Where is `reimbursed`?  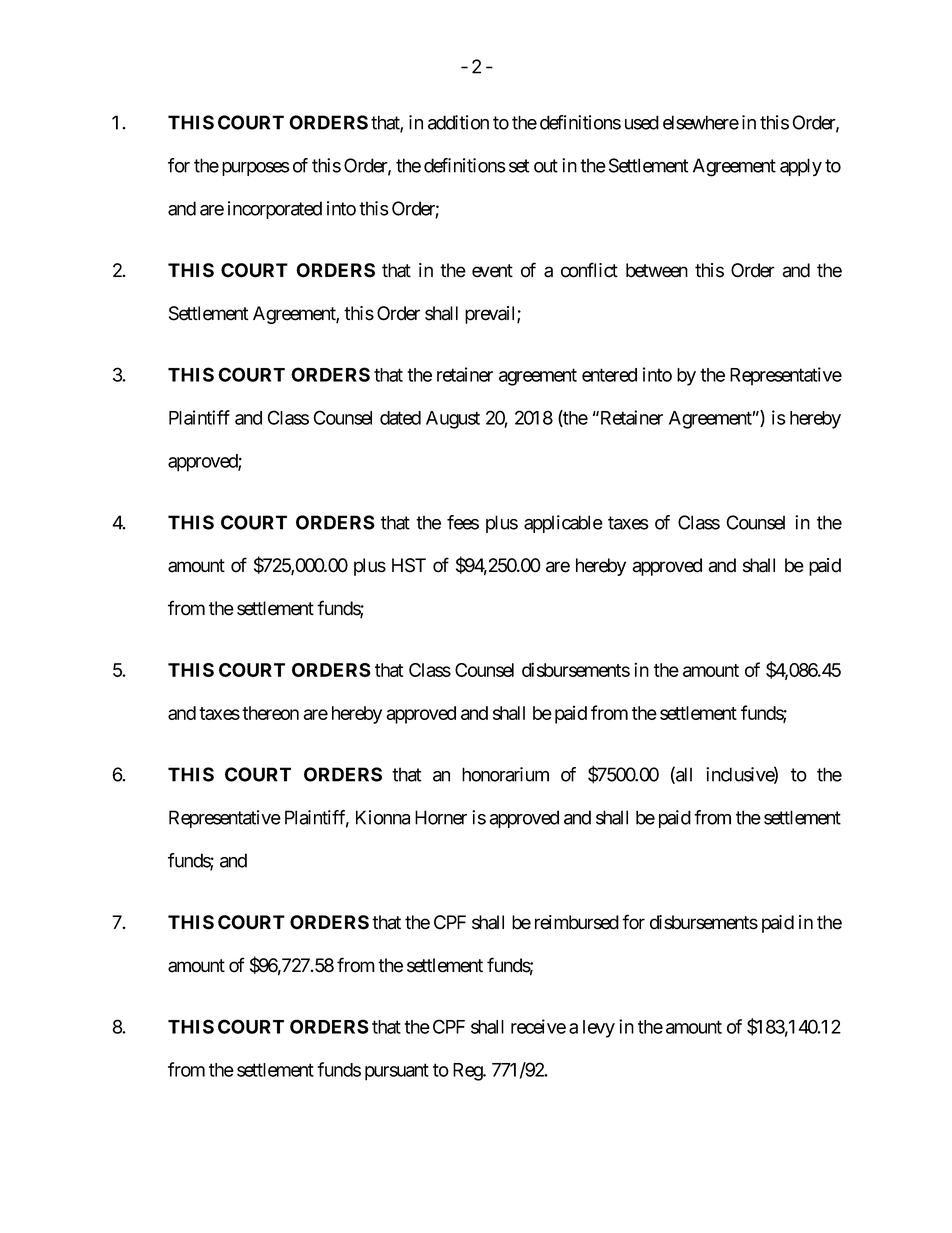 reimbursed is located at coordinates (577, 922).
